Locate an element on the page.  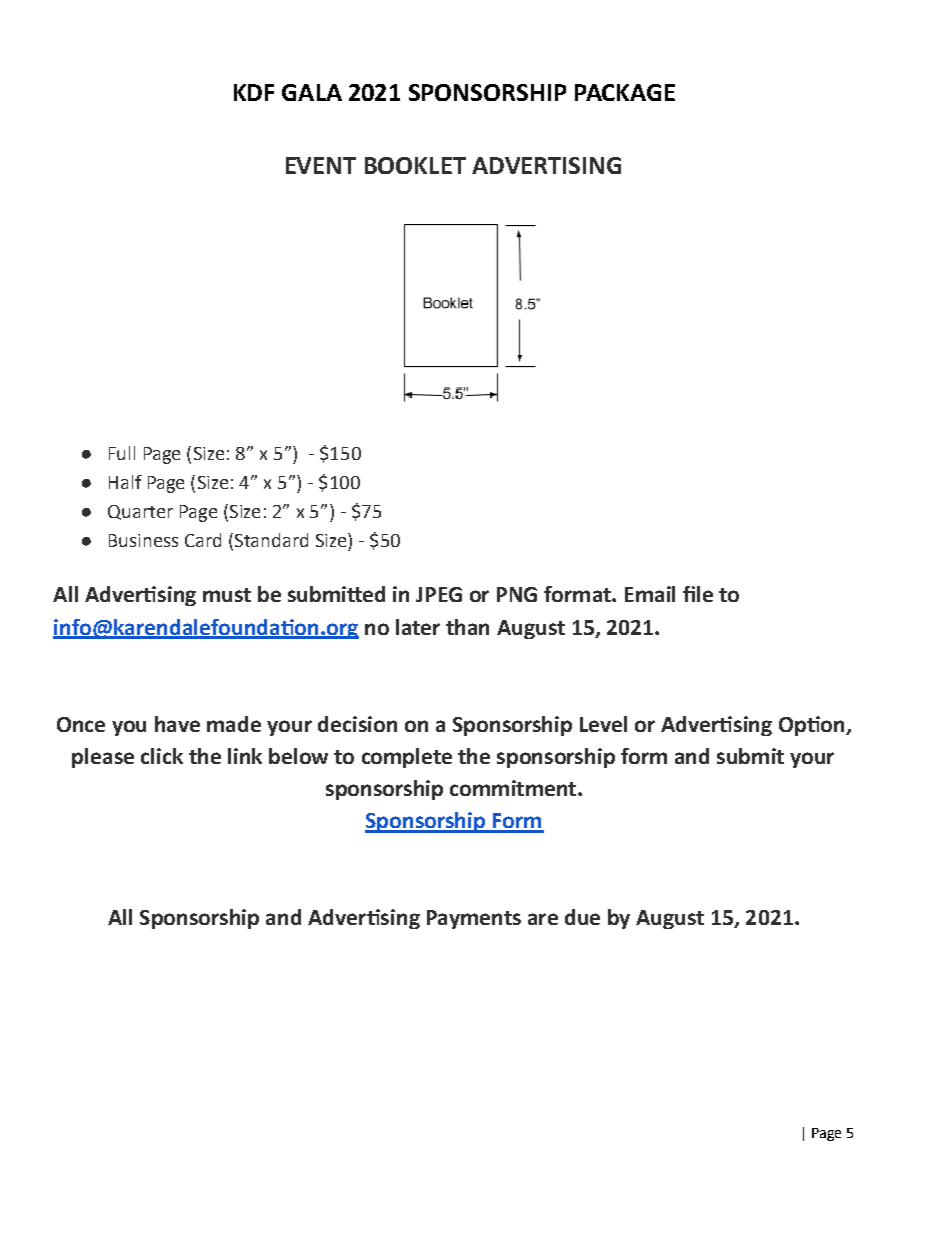
Standard is located at coordinates (270, 540).
